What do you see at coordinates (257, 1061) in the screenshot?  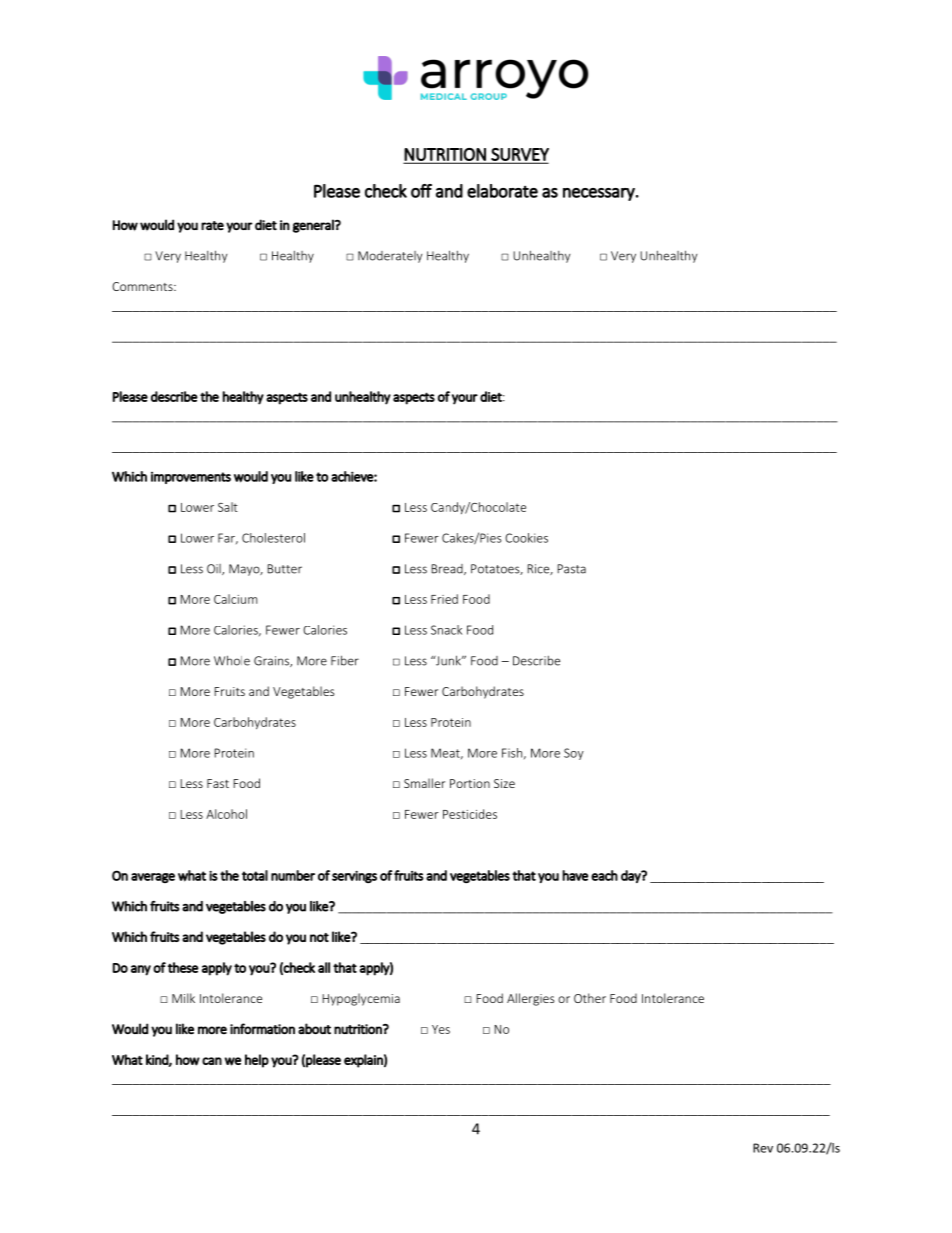 I see `help` at bounding box center [257, 1061].
